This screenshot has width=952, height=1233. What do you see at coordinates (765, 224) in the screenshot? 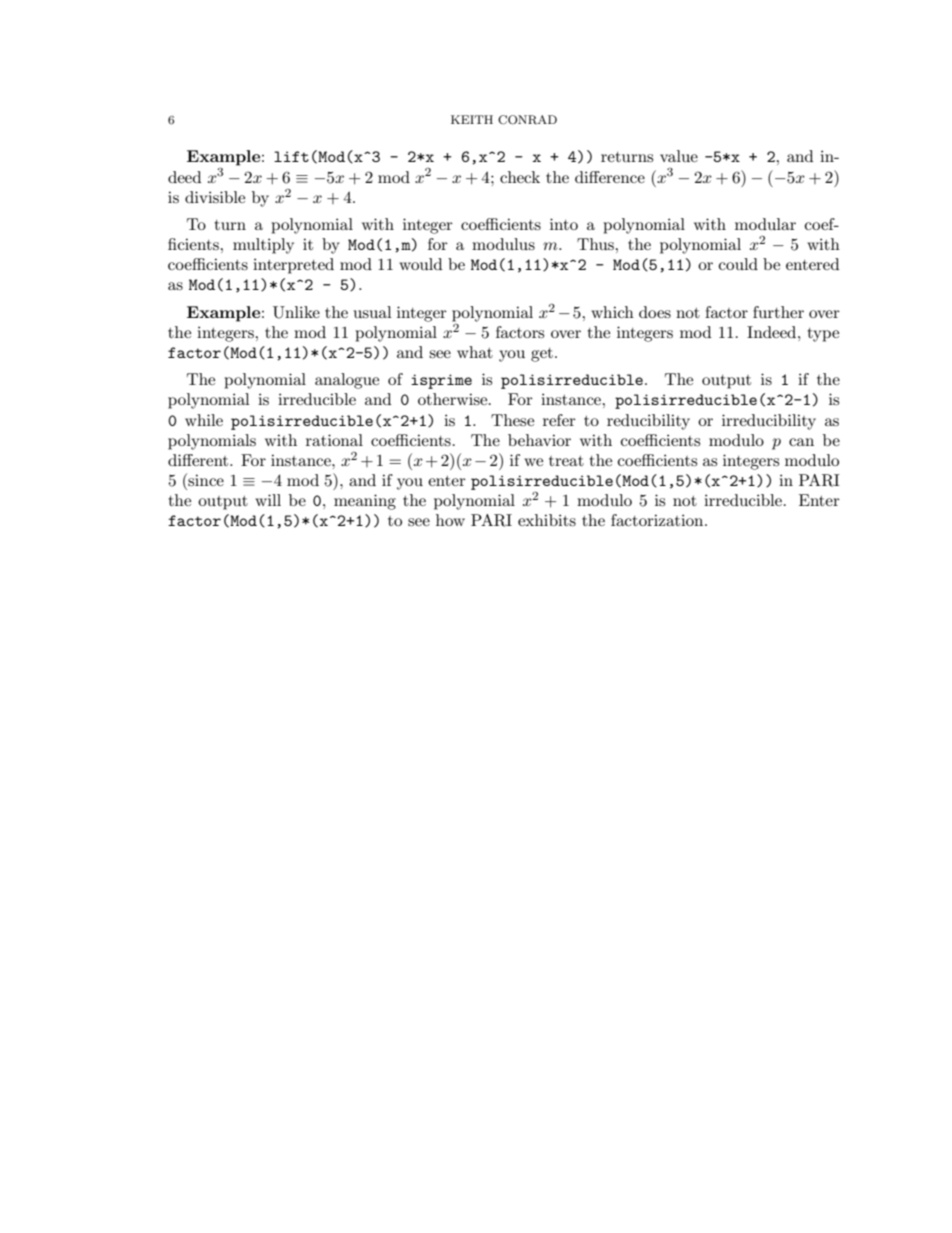
I see `modular` at bounding box center [765, 224].
